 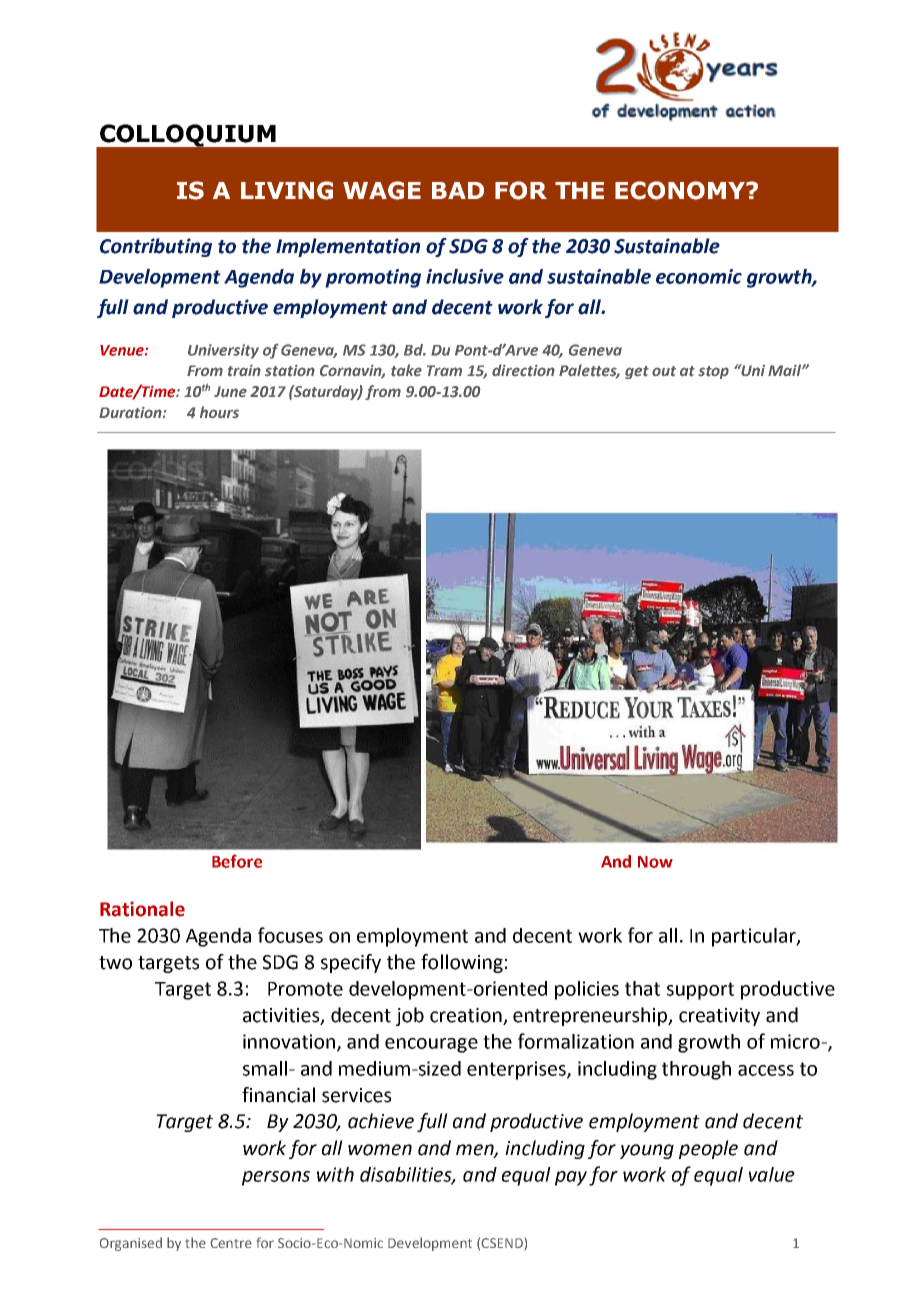 I want to click on stop, so click(x=713, y=372).
